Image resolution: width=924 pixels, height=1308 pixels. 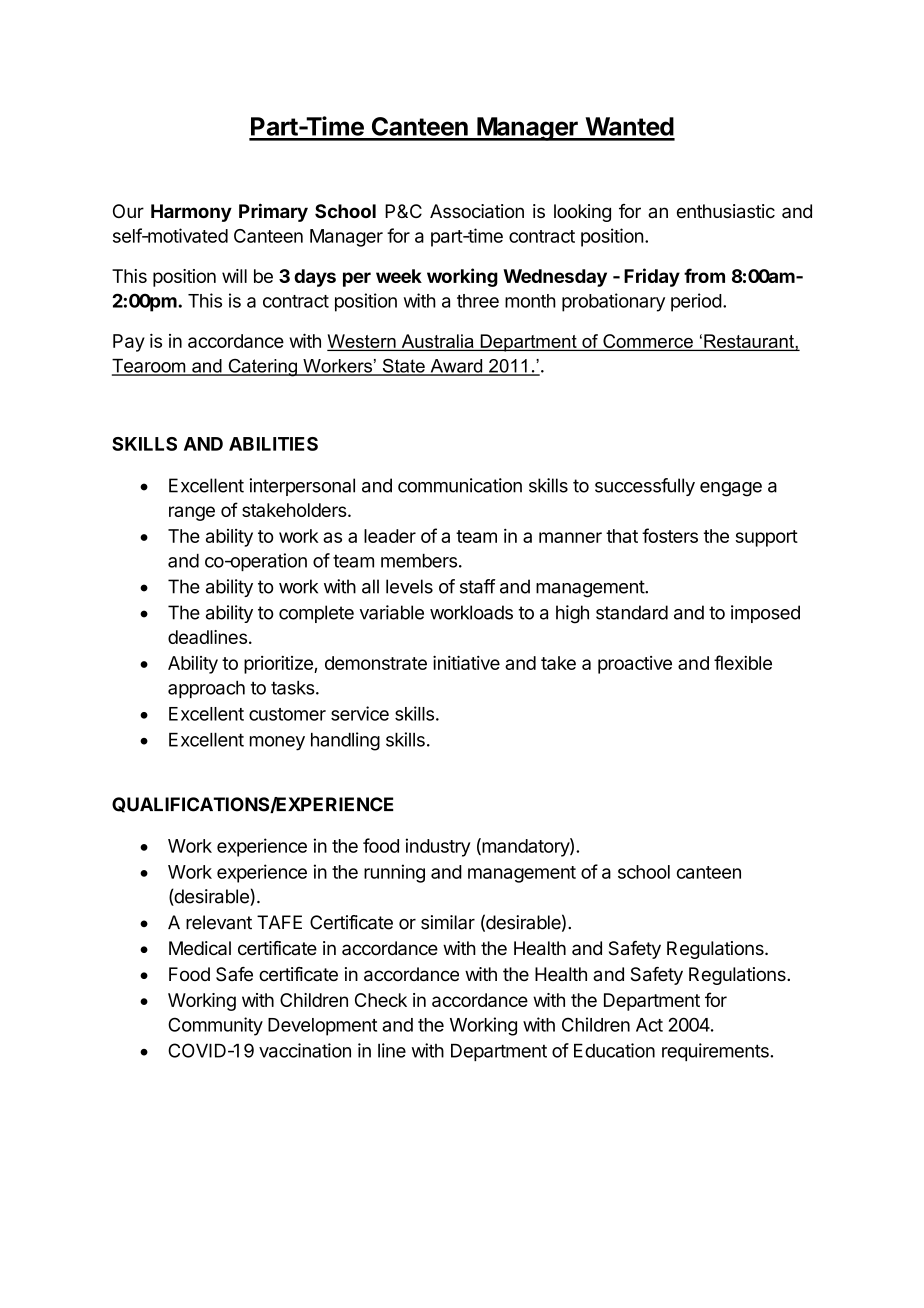 What do you see at coordinates (219, 922) in the page?
I see `relevant` at bounding box center [219, 922].
